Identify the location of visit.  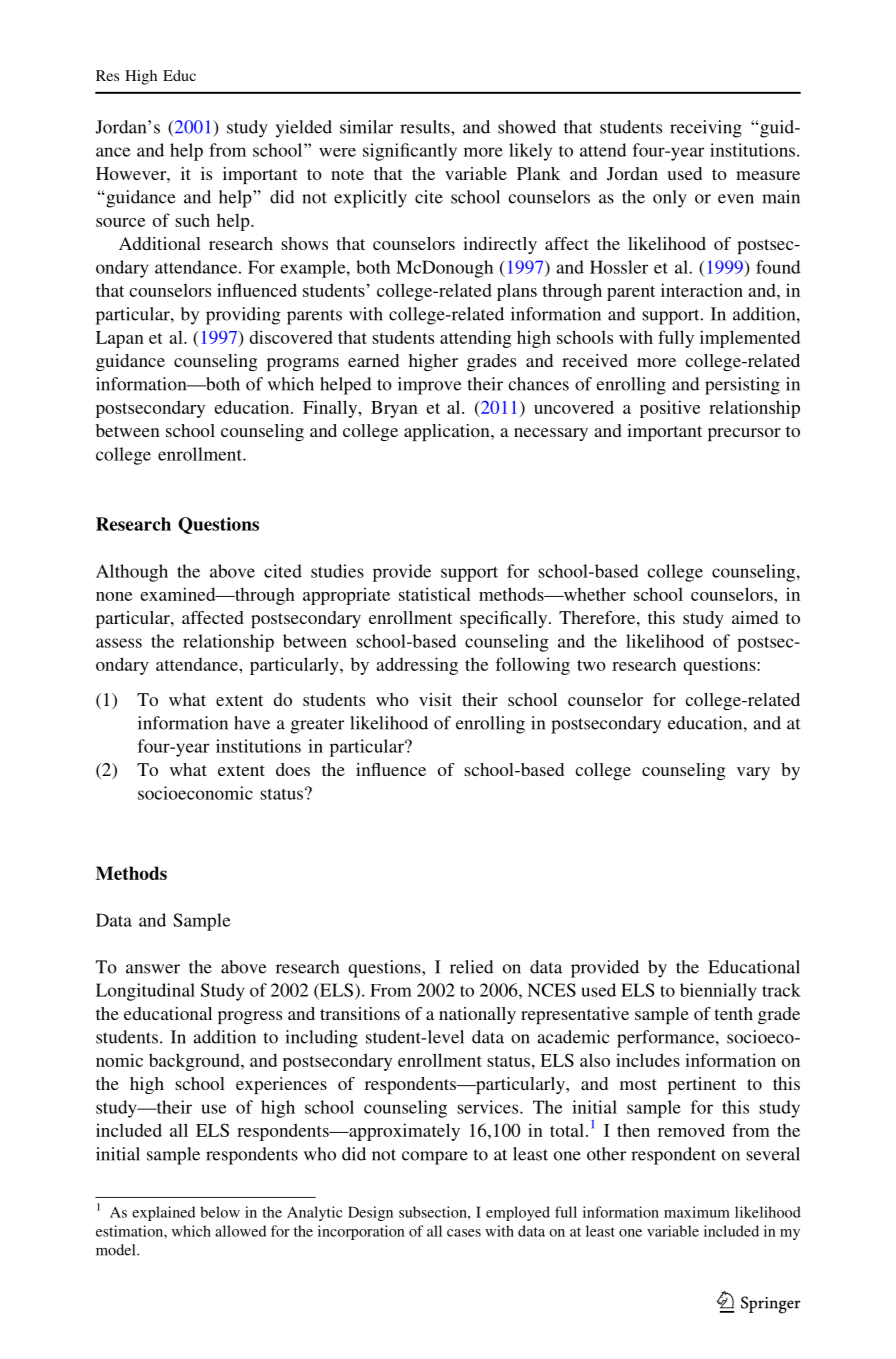
(435, 699).
